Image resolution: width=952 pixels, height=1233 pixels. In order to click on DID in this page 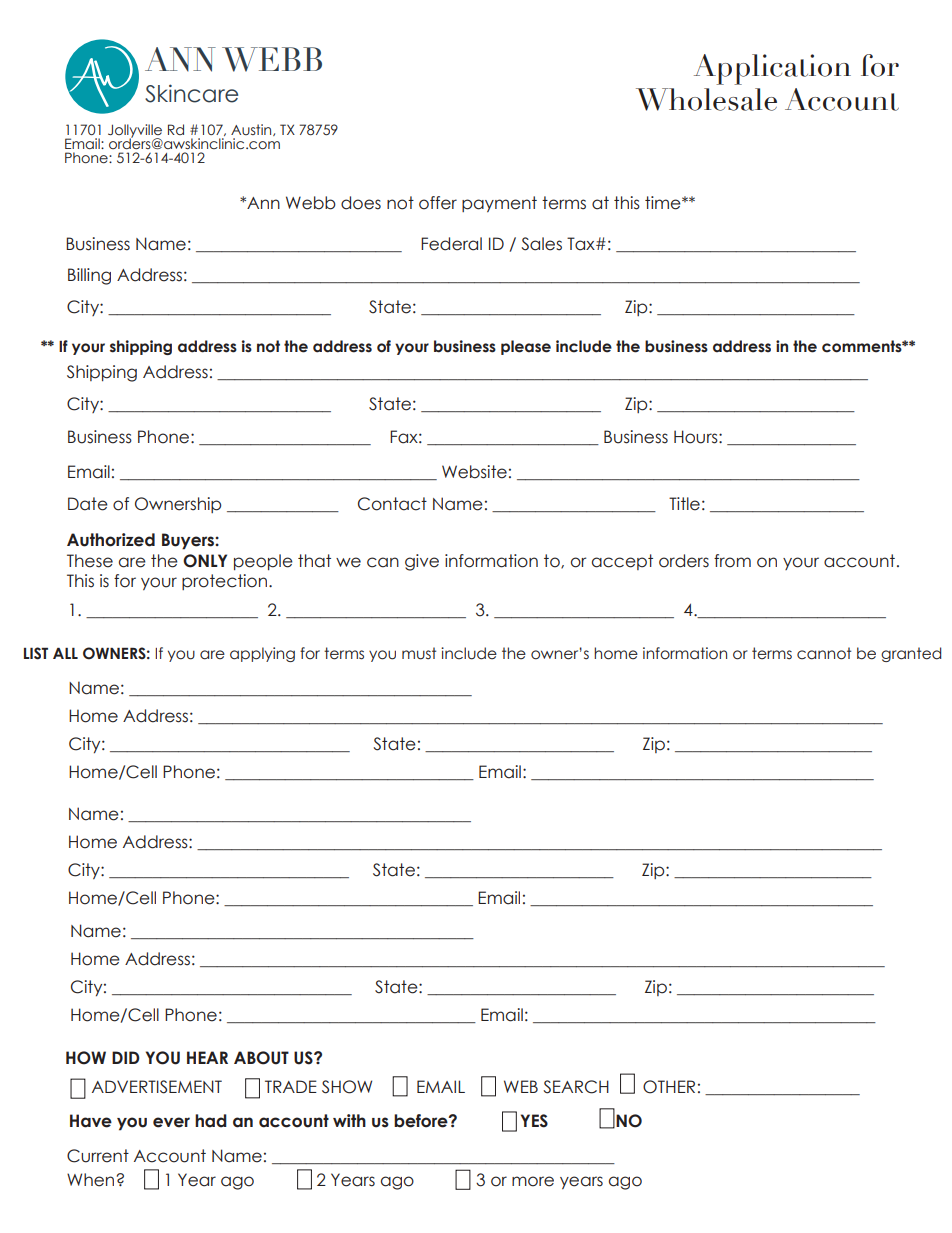, I will do `click(126, 1057)`.
